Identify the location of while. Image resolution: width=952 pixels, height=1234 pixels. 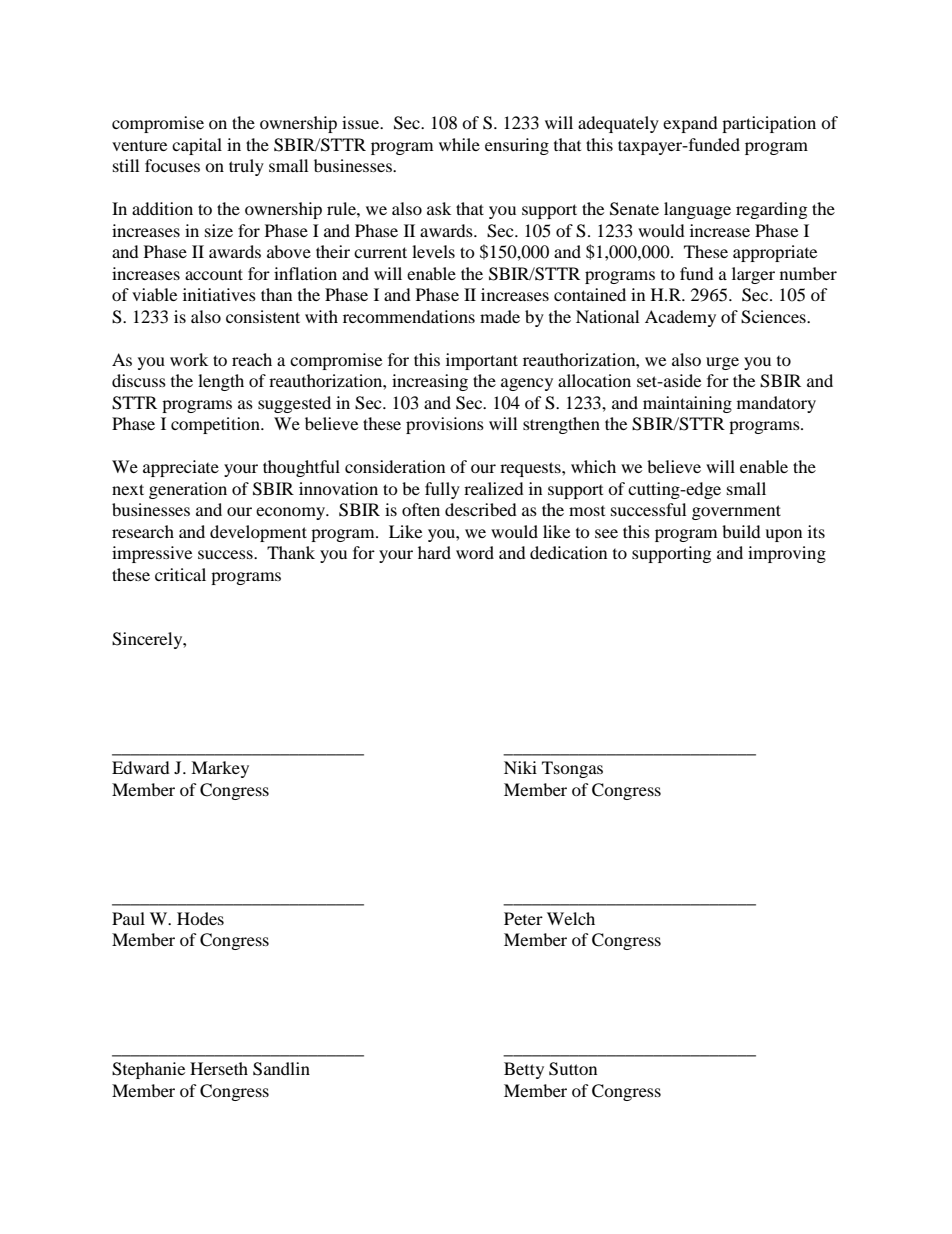
(459, 144).
